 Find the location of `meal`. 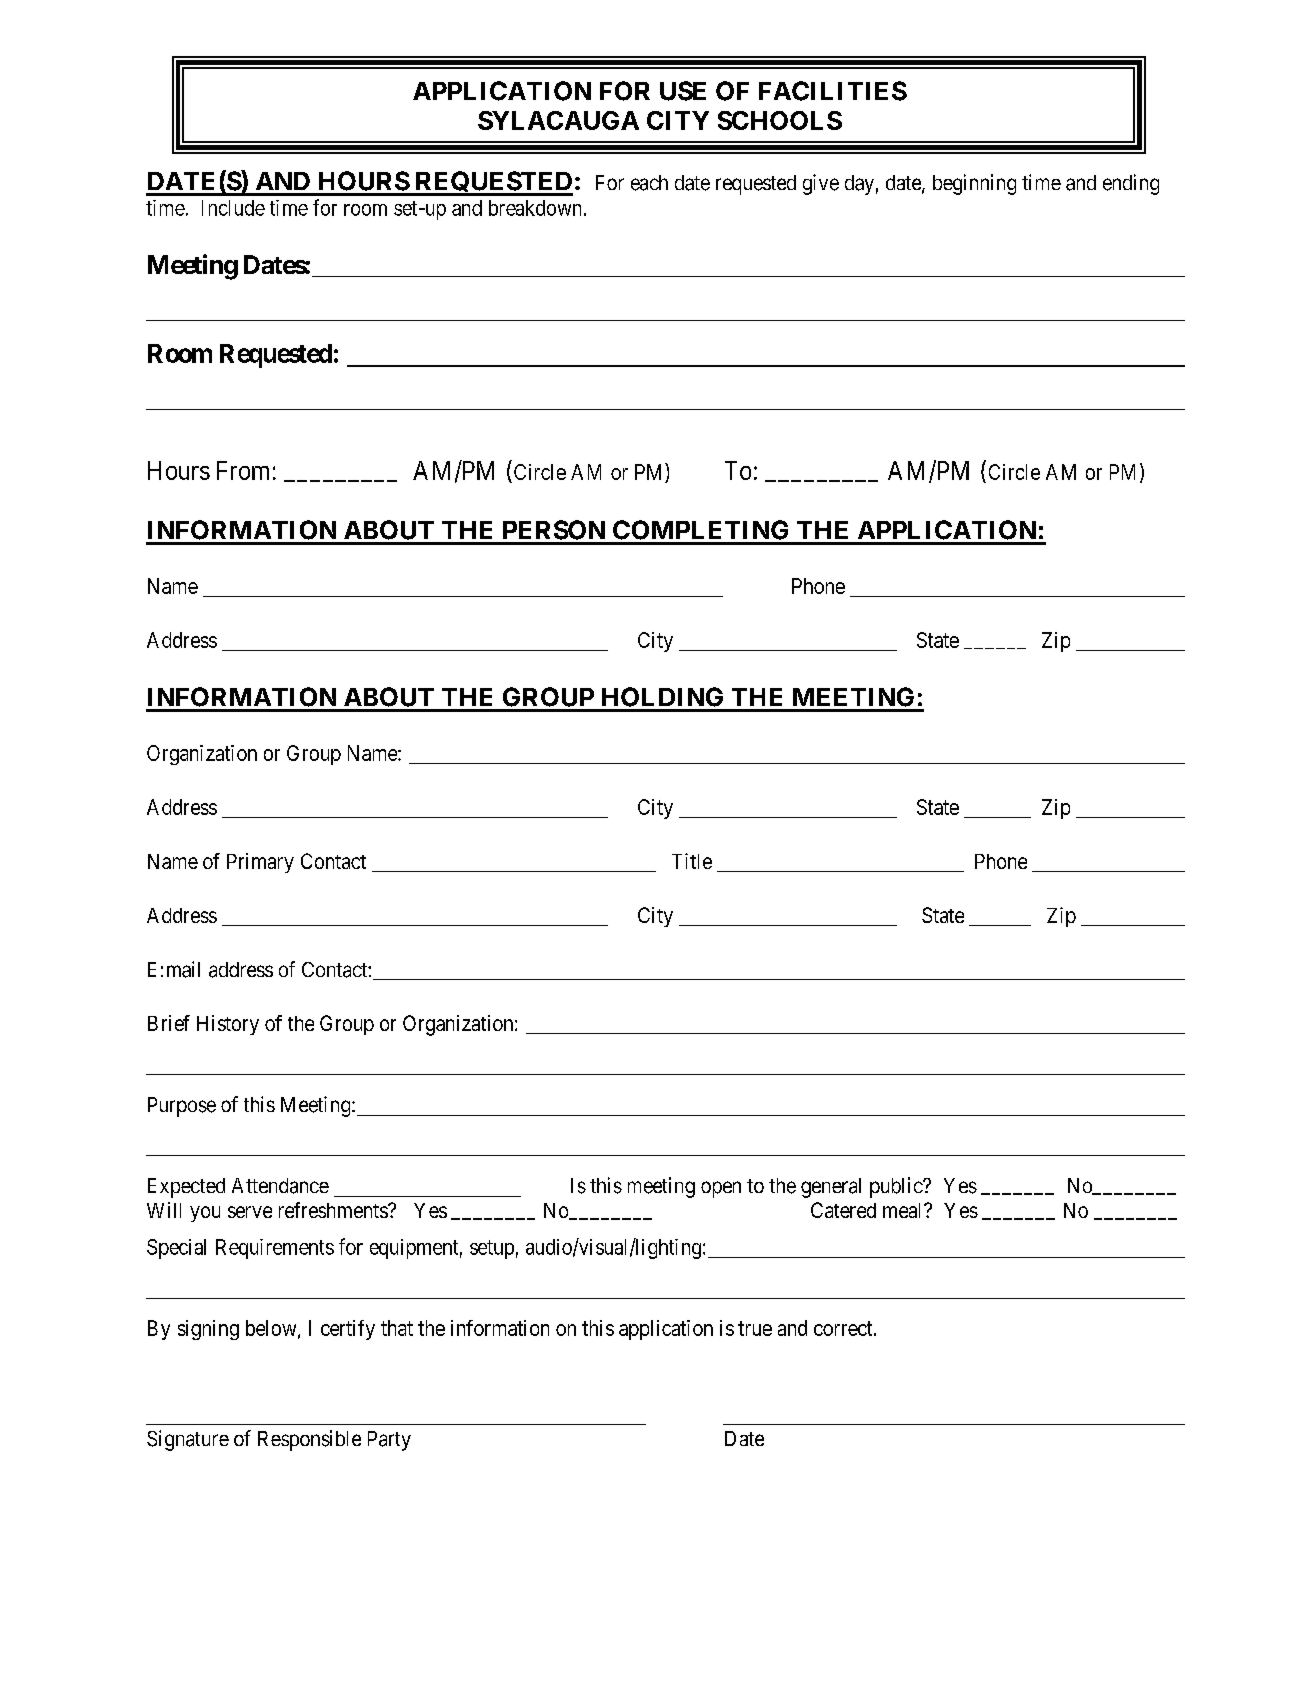

meal is located at coordinates (904, 1210).
